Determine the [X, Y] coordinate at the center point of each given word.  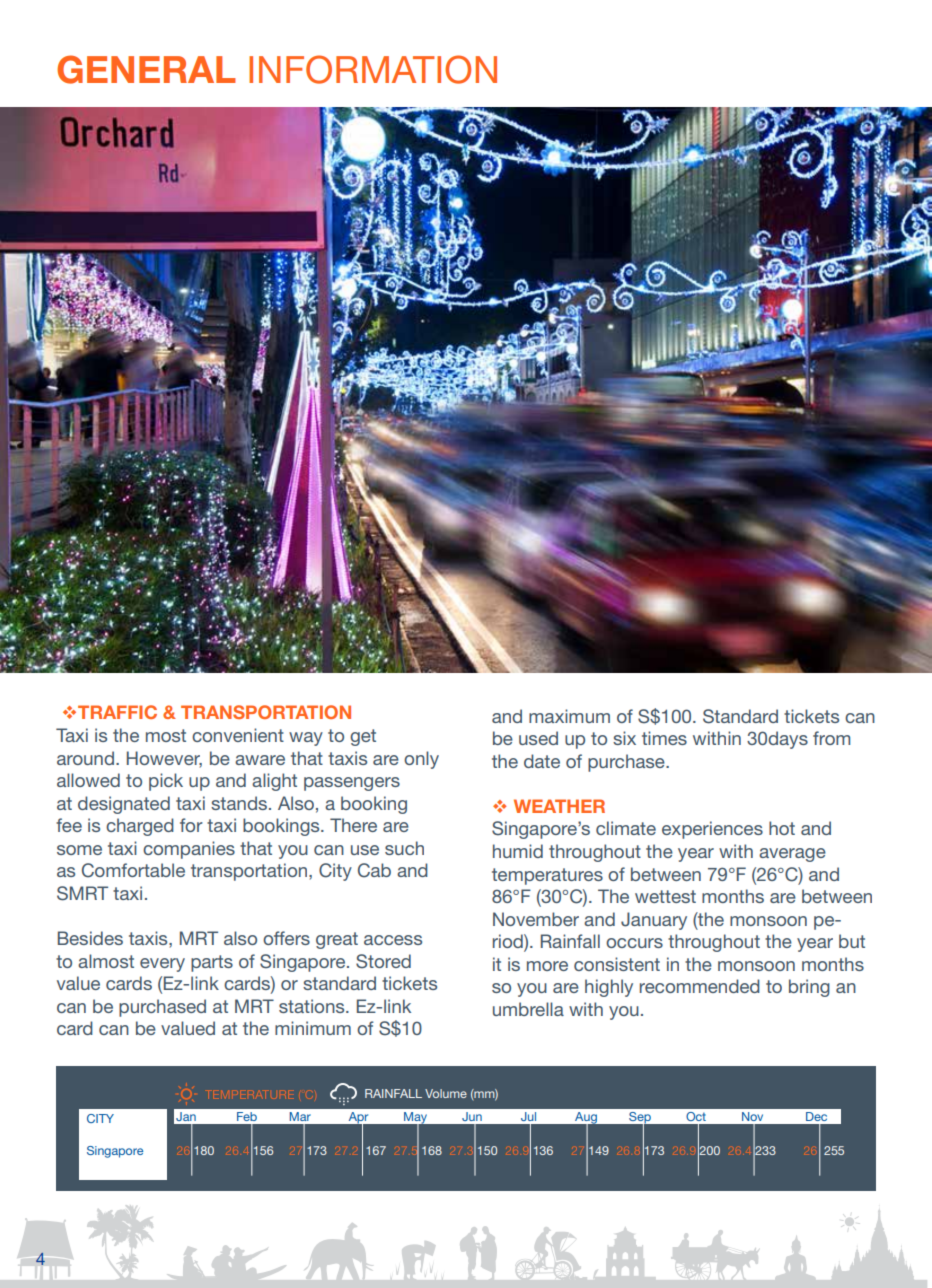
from [831, 738]
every [162, 965]
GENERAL [146, 69]
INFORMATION [373, 69]
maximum [569, 716]
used [538, 738]
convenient [238, 735]
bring [809, 988]
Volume [446, 1093]
